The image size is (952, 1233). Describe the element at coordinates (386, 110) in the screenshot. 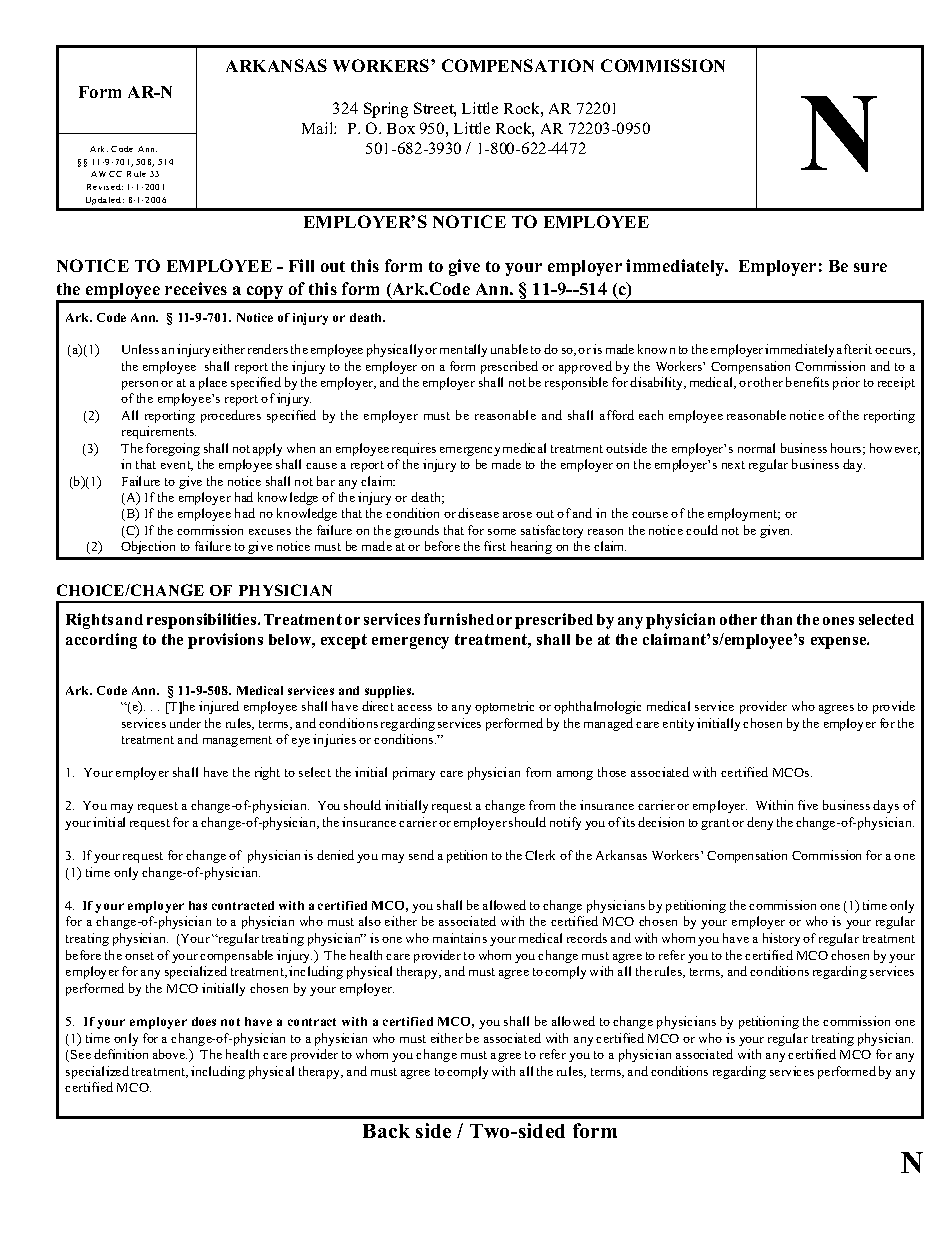

I see `Spring` at that location.
